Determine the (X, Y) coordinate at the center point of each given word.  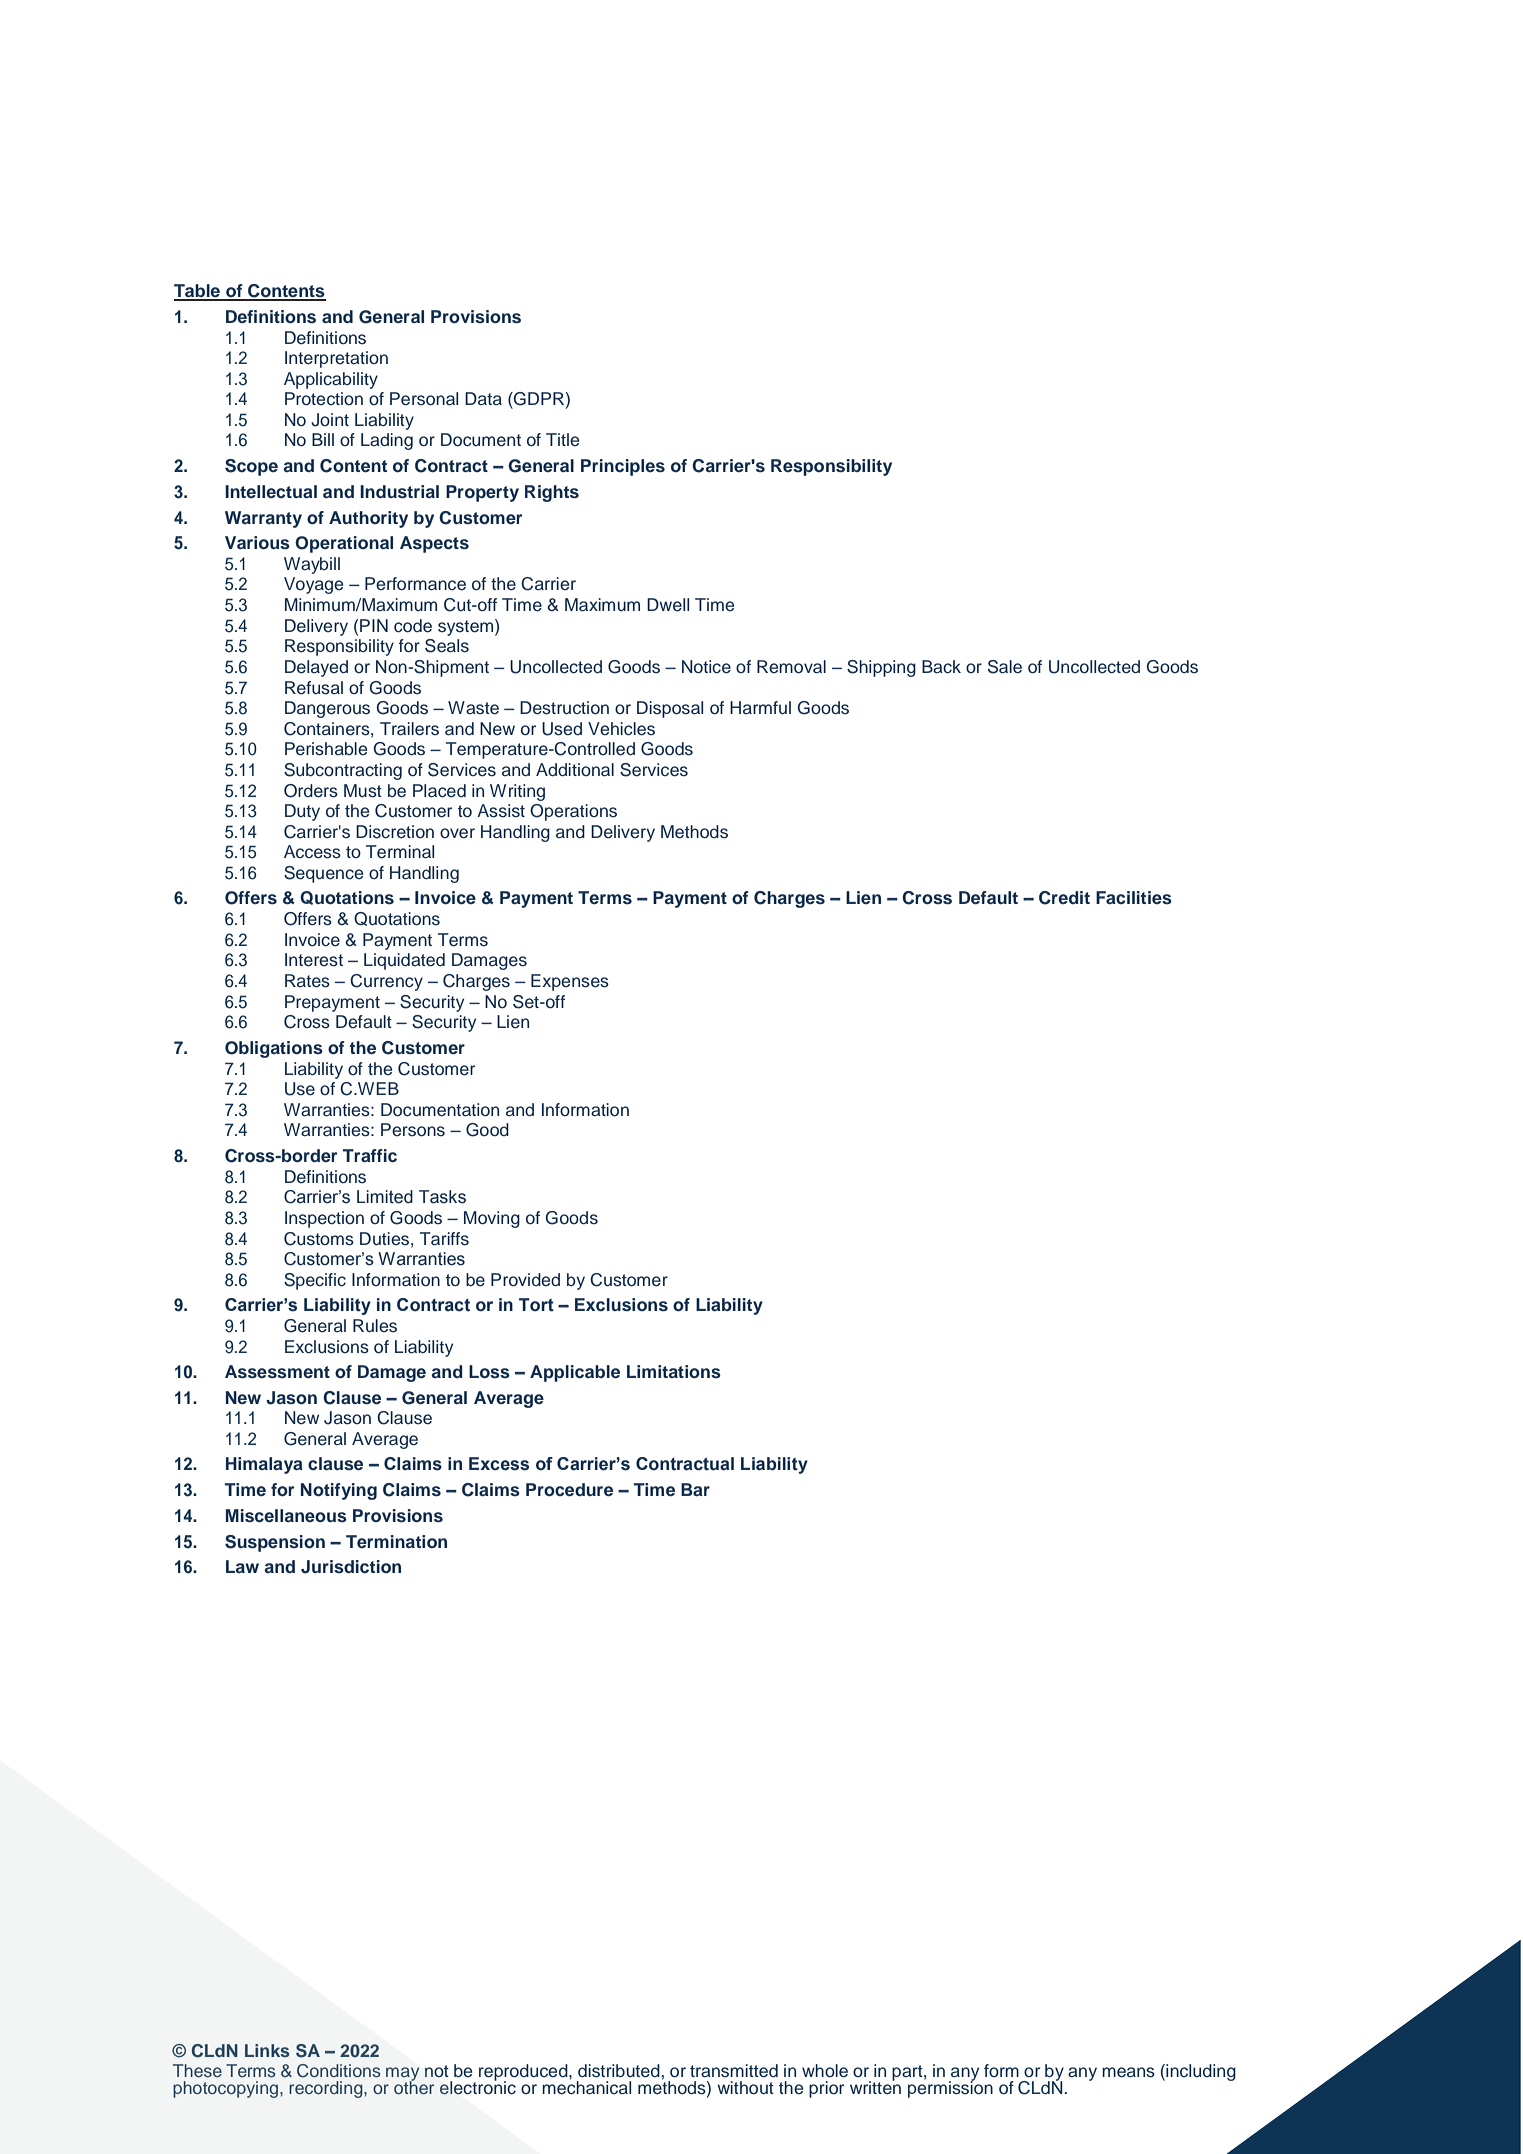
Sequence (323, 874)
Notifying (339, 1491)
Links (267, 2050)
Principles (623, 467)
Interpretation (336, 359)
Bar (695, 1489)
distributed (619, 2071)
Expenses (570, 982)
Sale (1005, 667)
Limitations (674, 1372)
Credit (1064, 898)
